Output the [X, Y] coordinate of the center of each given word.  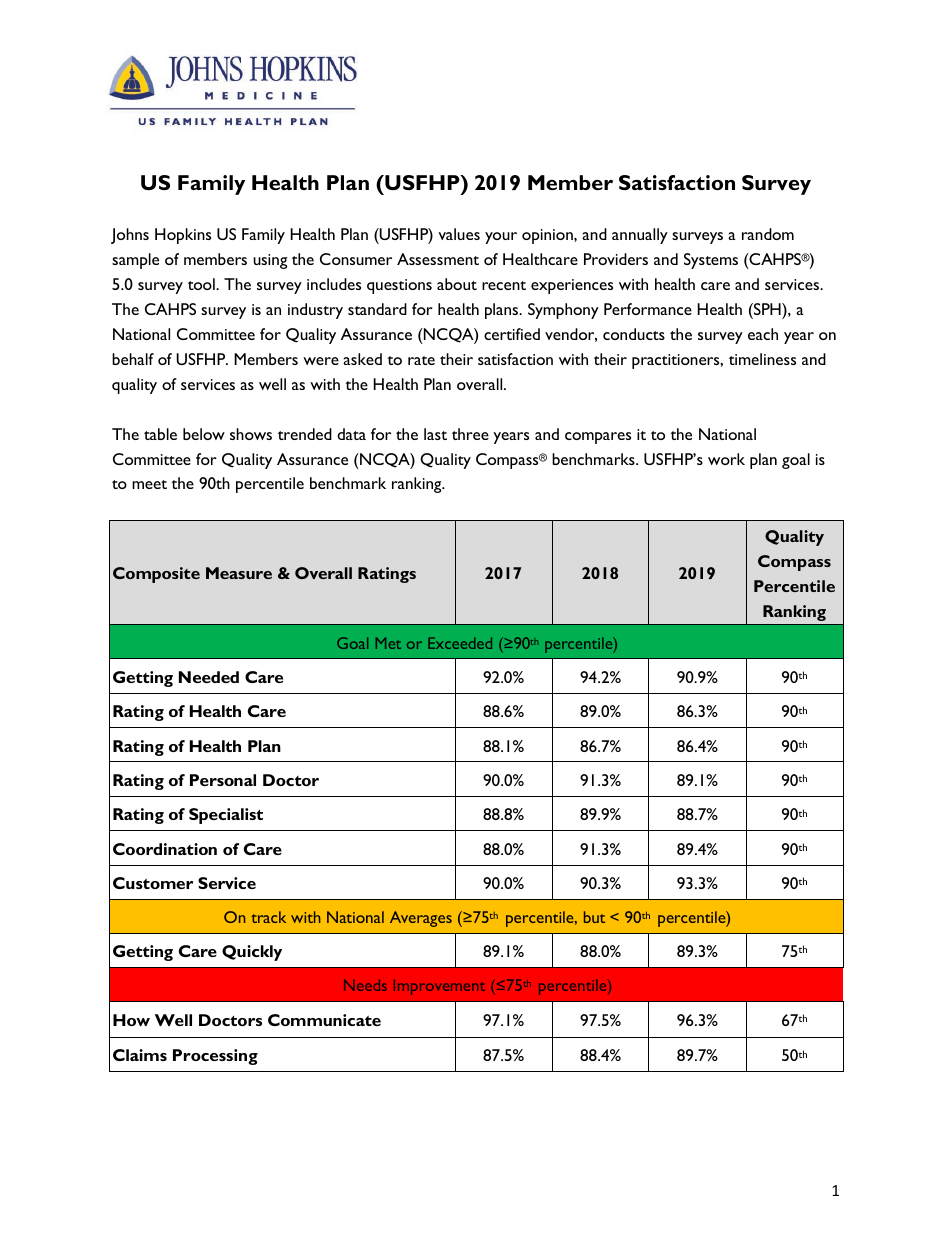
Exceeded [460, 643]
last [435, 434]
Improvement [439, 987]
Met [388, 643]
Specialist [226, 816]
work [726, 459]
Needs [365, 985]
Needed [209, 677]
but [594, 917]
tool [202, 284]
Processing [215, 1057]
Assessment [438, 259]
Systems [711, 261]
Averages [421, 919]
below [204, 434]
